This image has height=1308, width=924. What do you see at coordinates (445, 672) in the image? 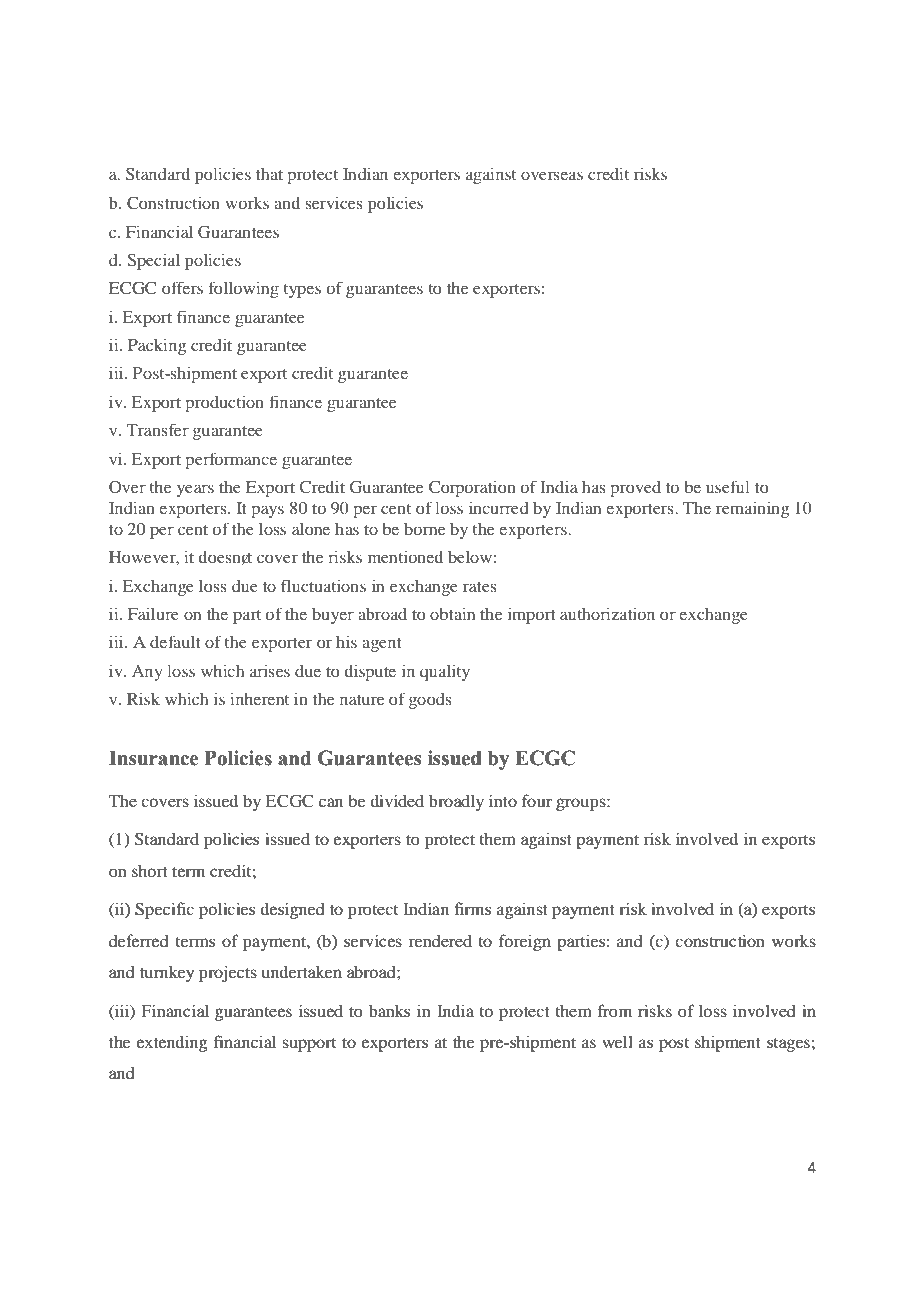
I see `quality` at bounding box center [445, 672].
